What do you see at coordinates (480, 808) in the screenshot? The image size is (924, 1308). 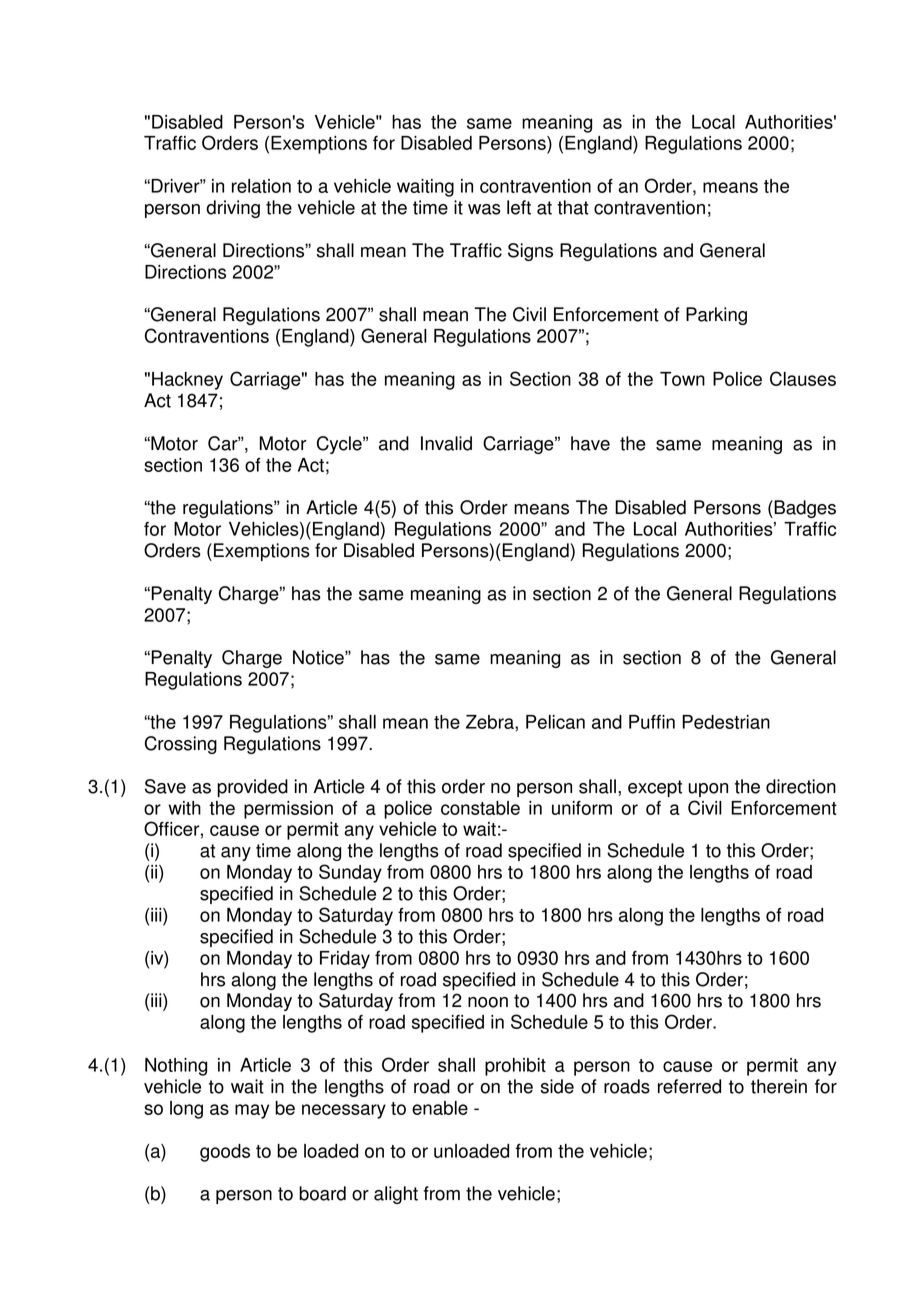 I see `constable` at bounding box center [480, 808].
